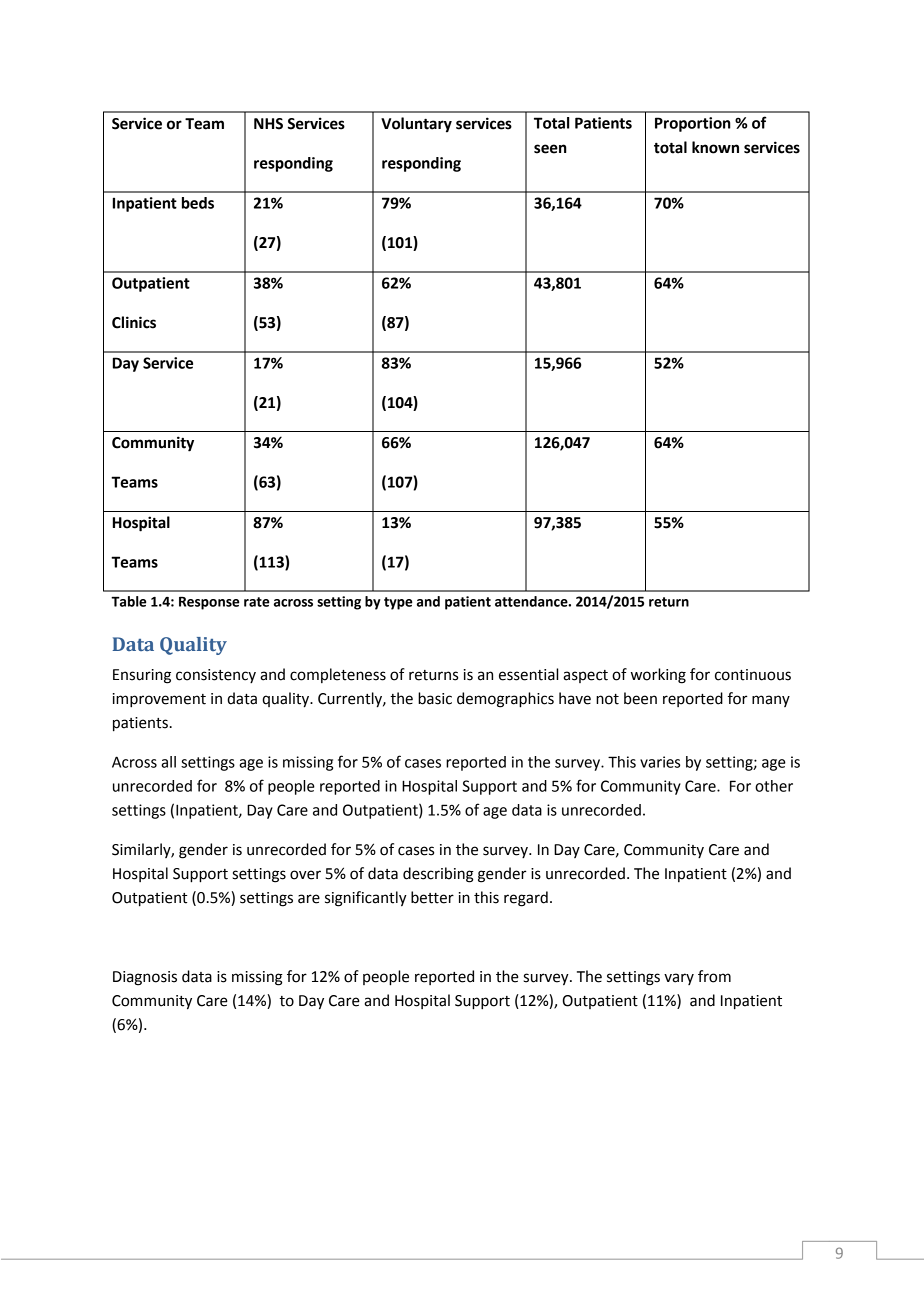  I want to click on type, so click(398, 603).
